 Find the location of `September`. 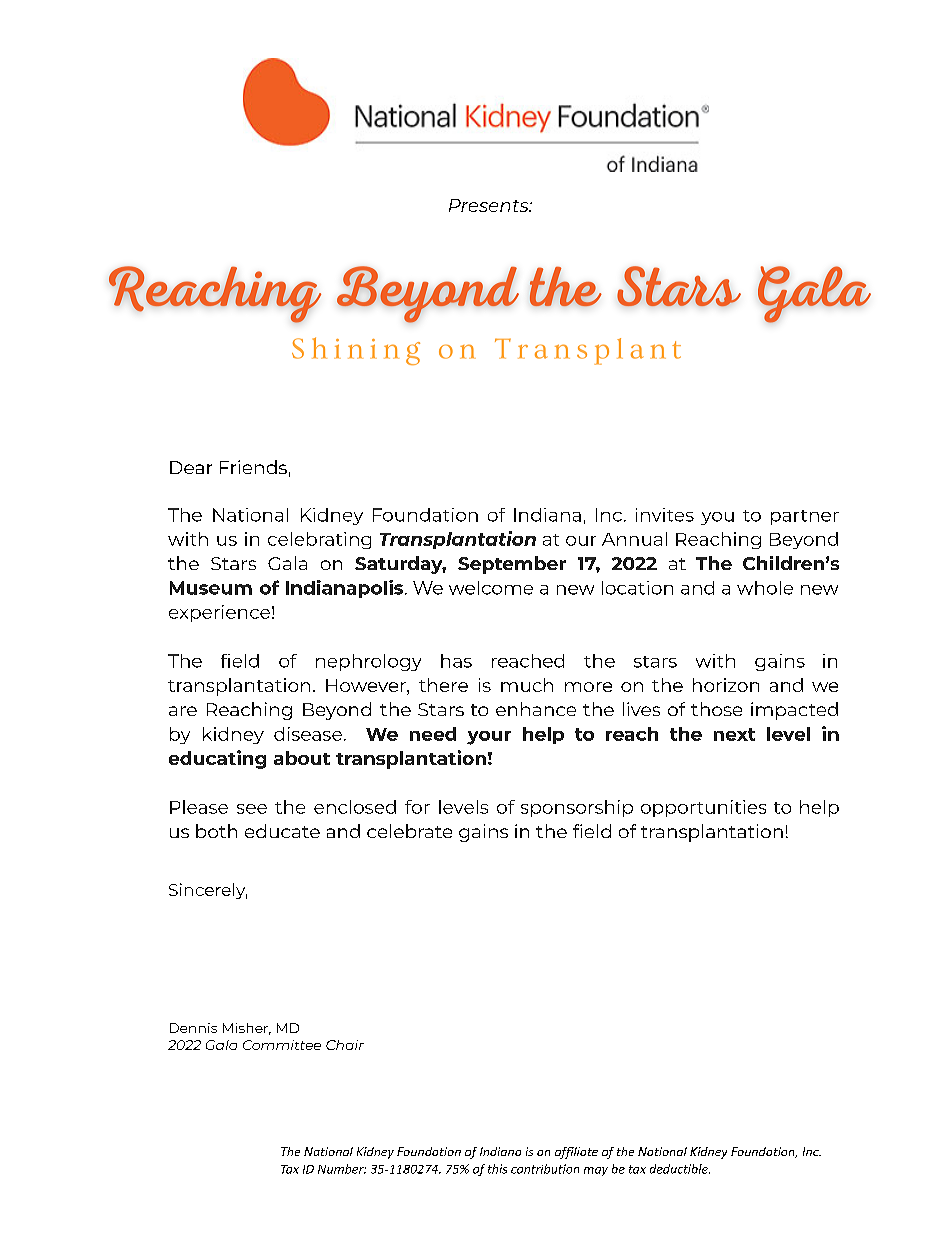

September is located at coordinates (512, 565).
